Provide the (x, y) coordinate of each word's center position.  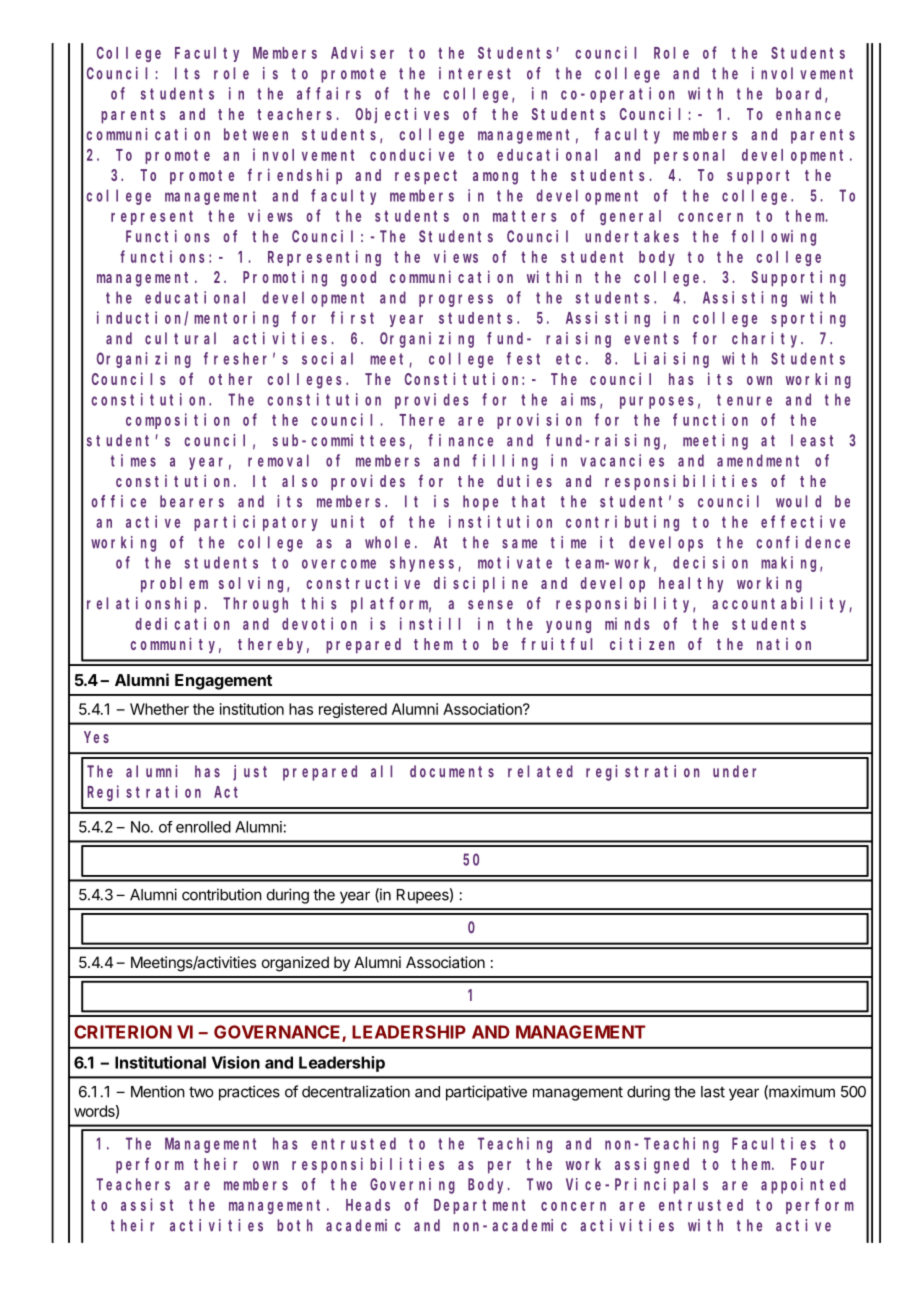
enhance (808, 114)
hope (480, 503)
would (798, 501)
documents (452, 771)
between (256, 134)
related (540, 771)
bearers (192, 501)
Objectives (402, 115)
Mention (158, 1091)
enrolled (203, 827)
